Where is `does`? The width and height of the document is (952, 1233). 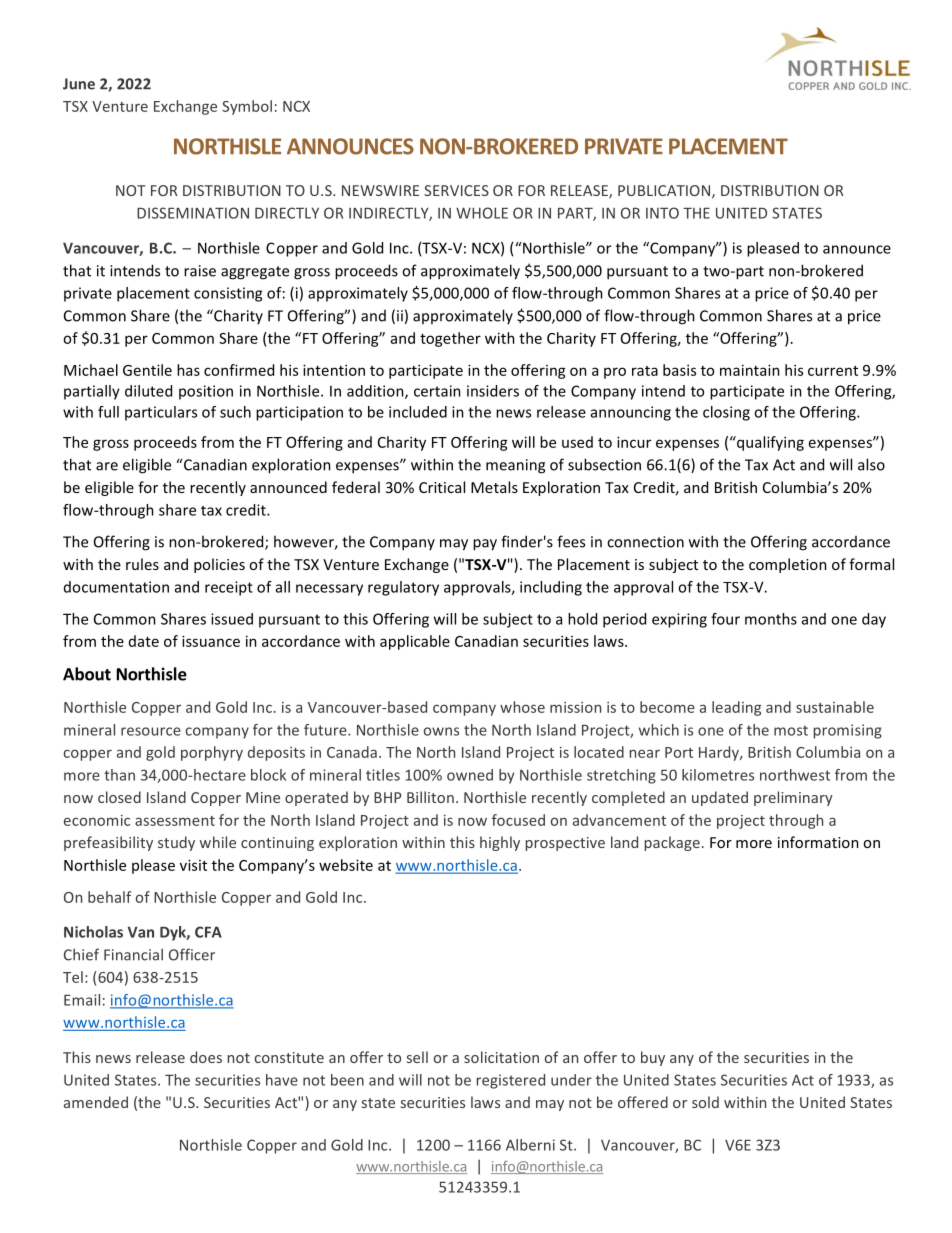 does is located at coordinates (206, 1057).
